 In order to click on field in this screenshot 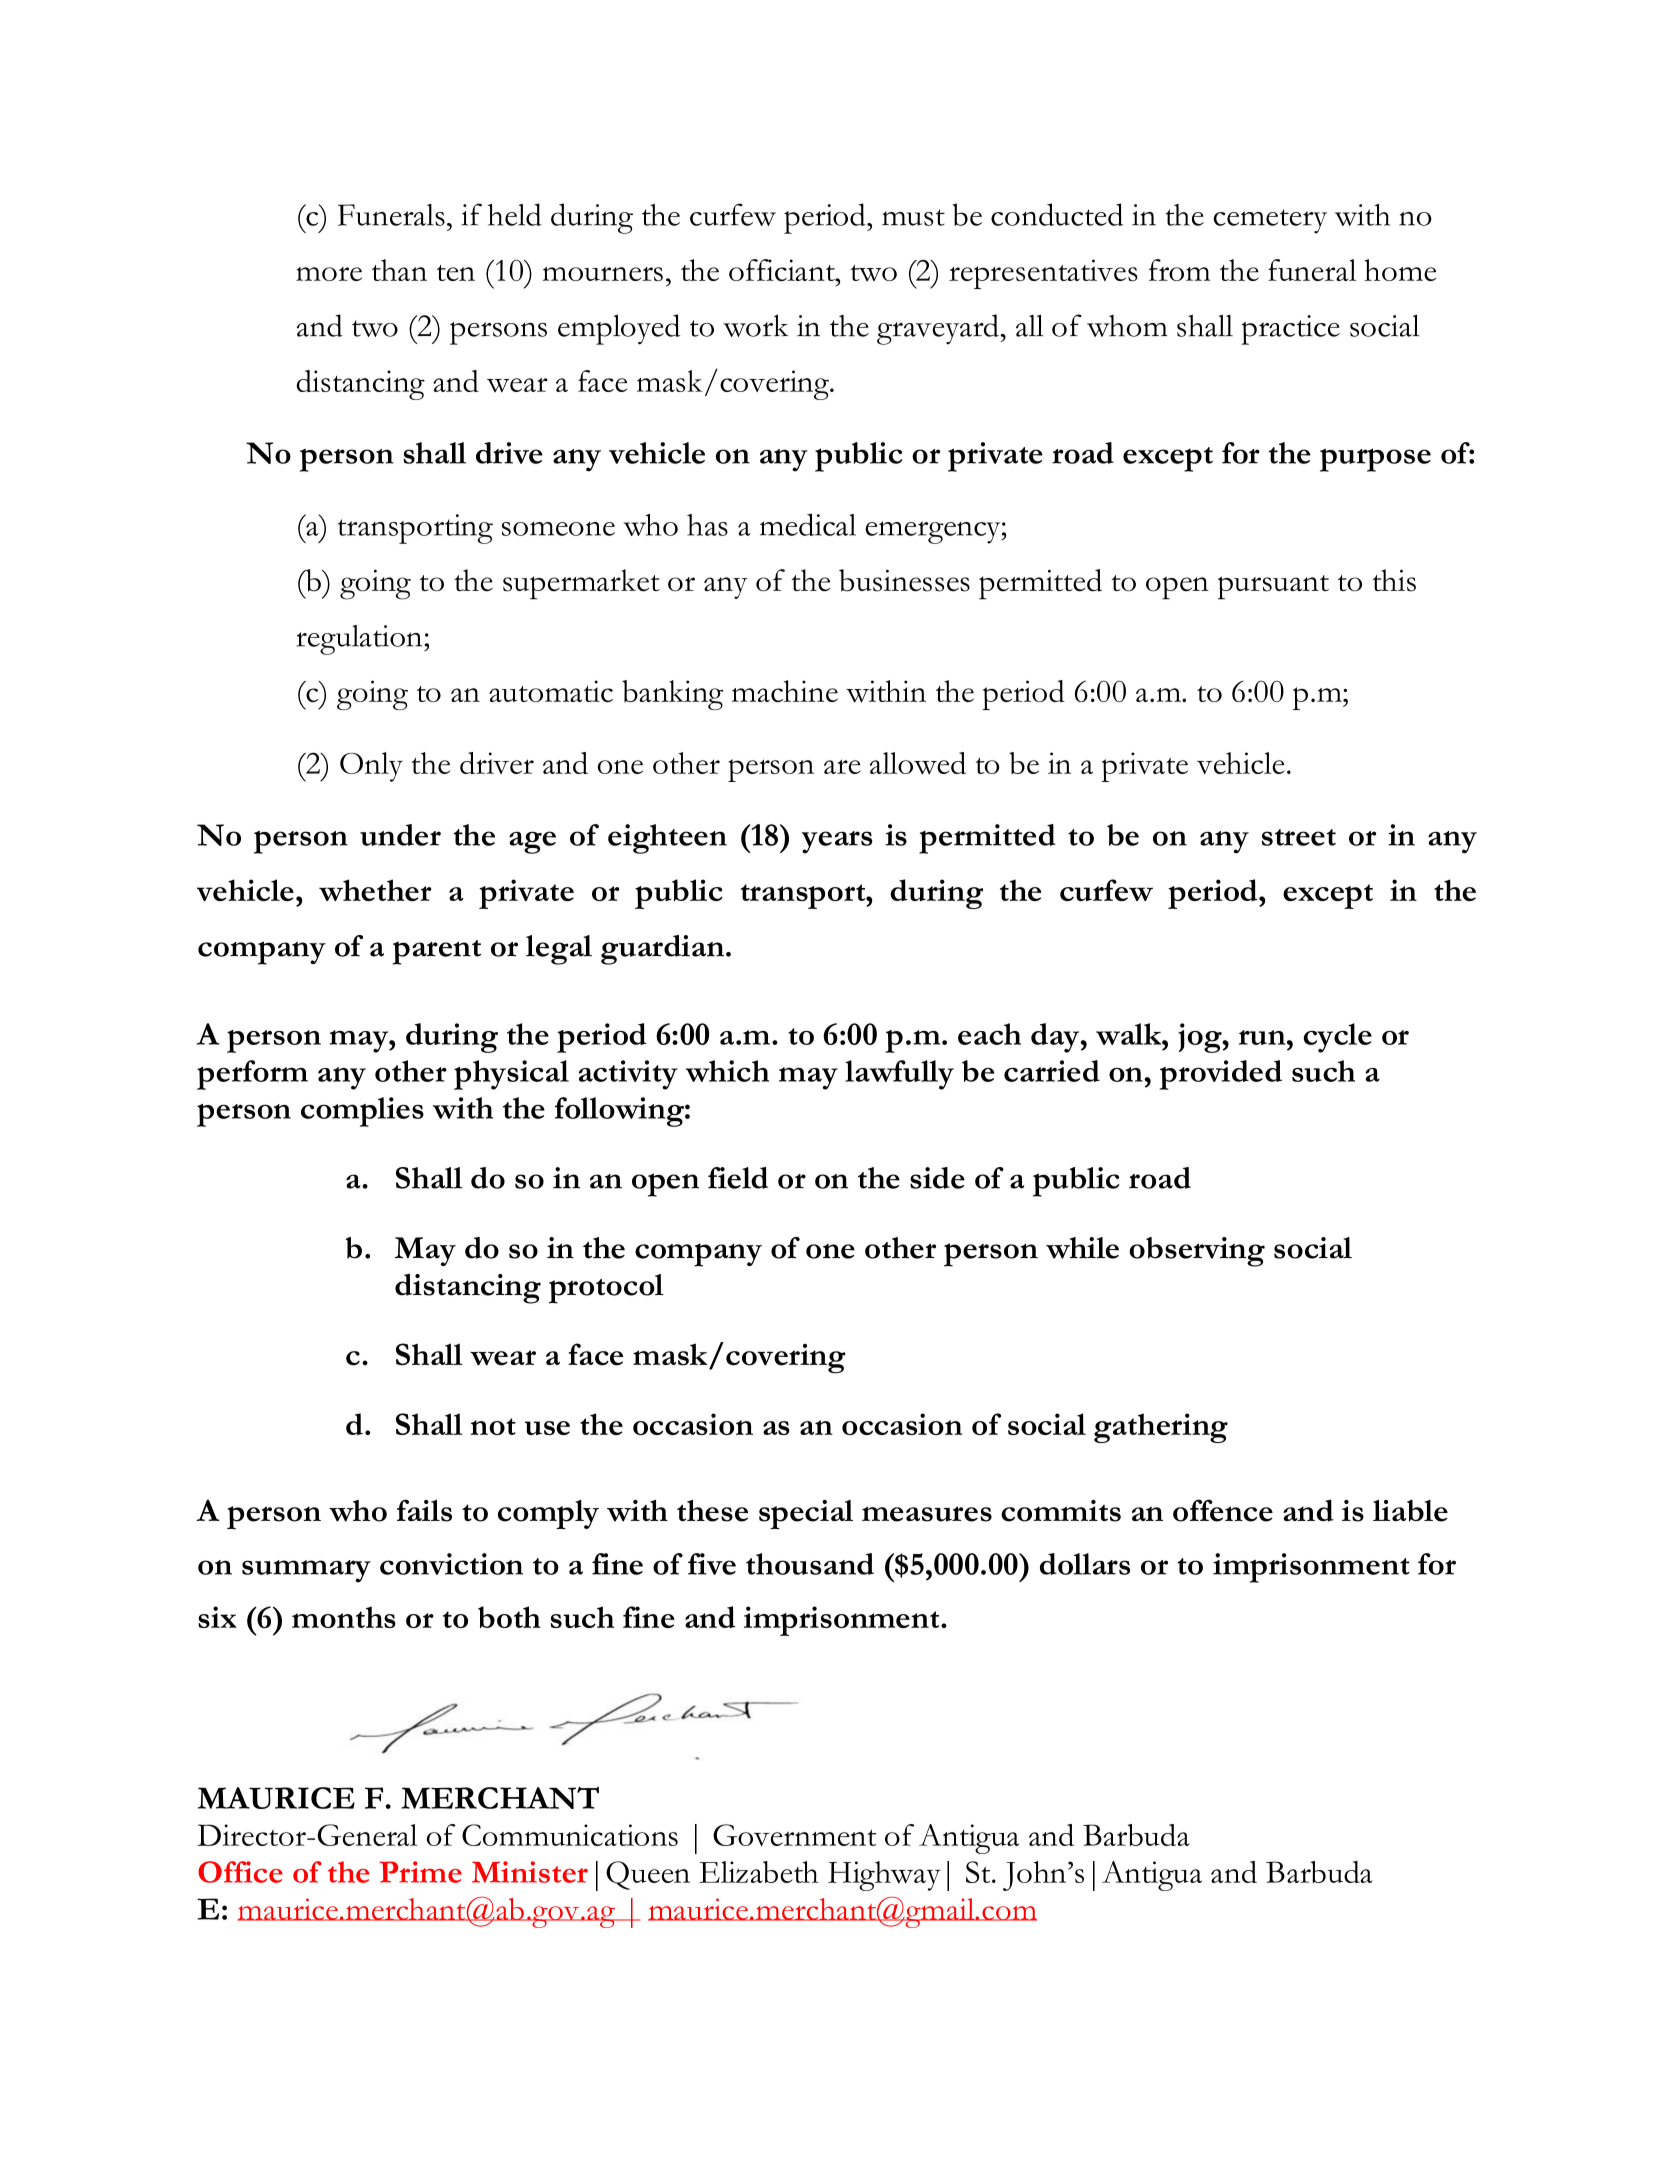, I will do `click(738, 1178)`.
